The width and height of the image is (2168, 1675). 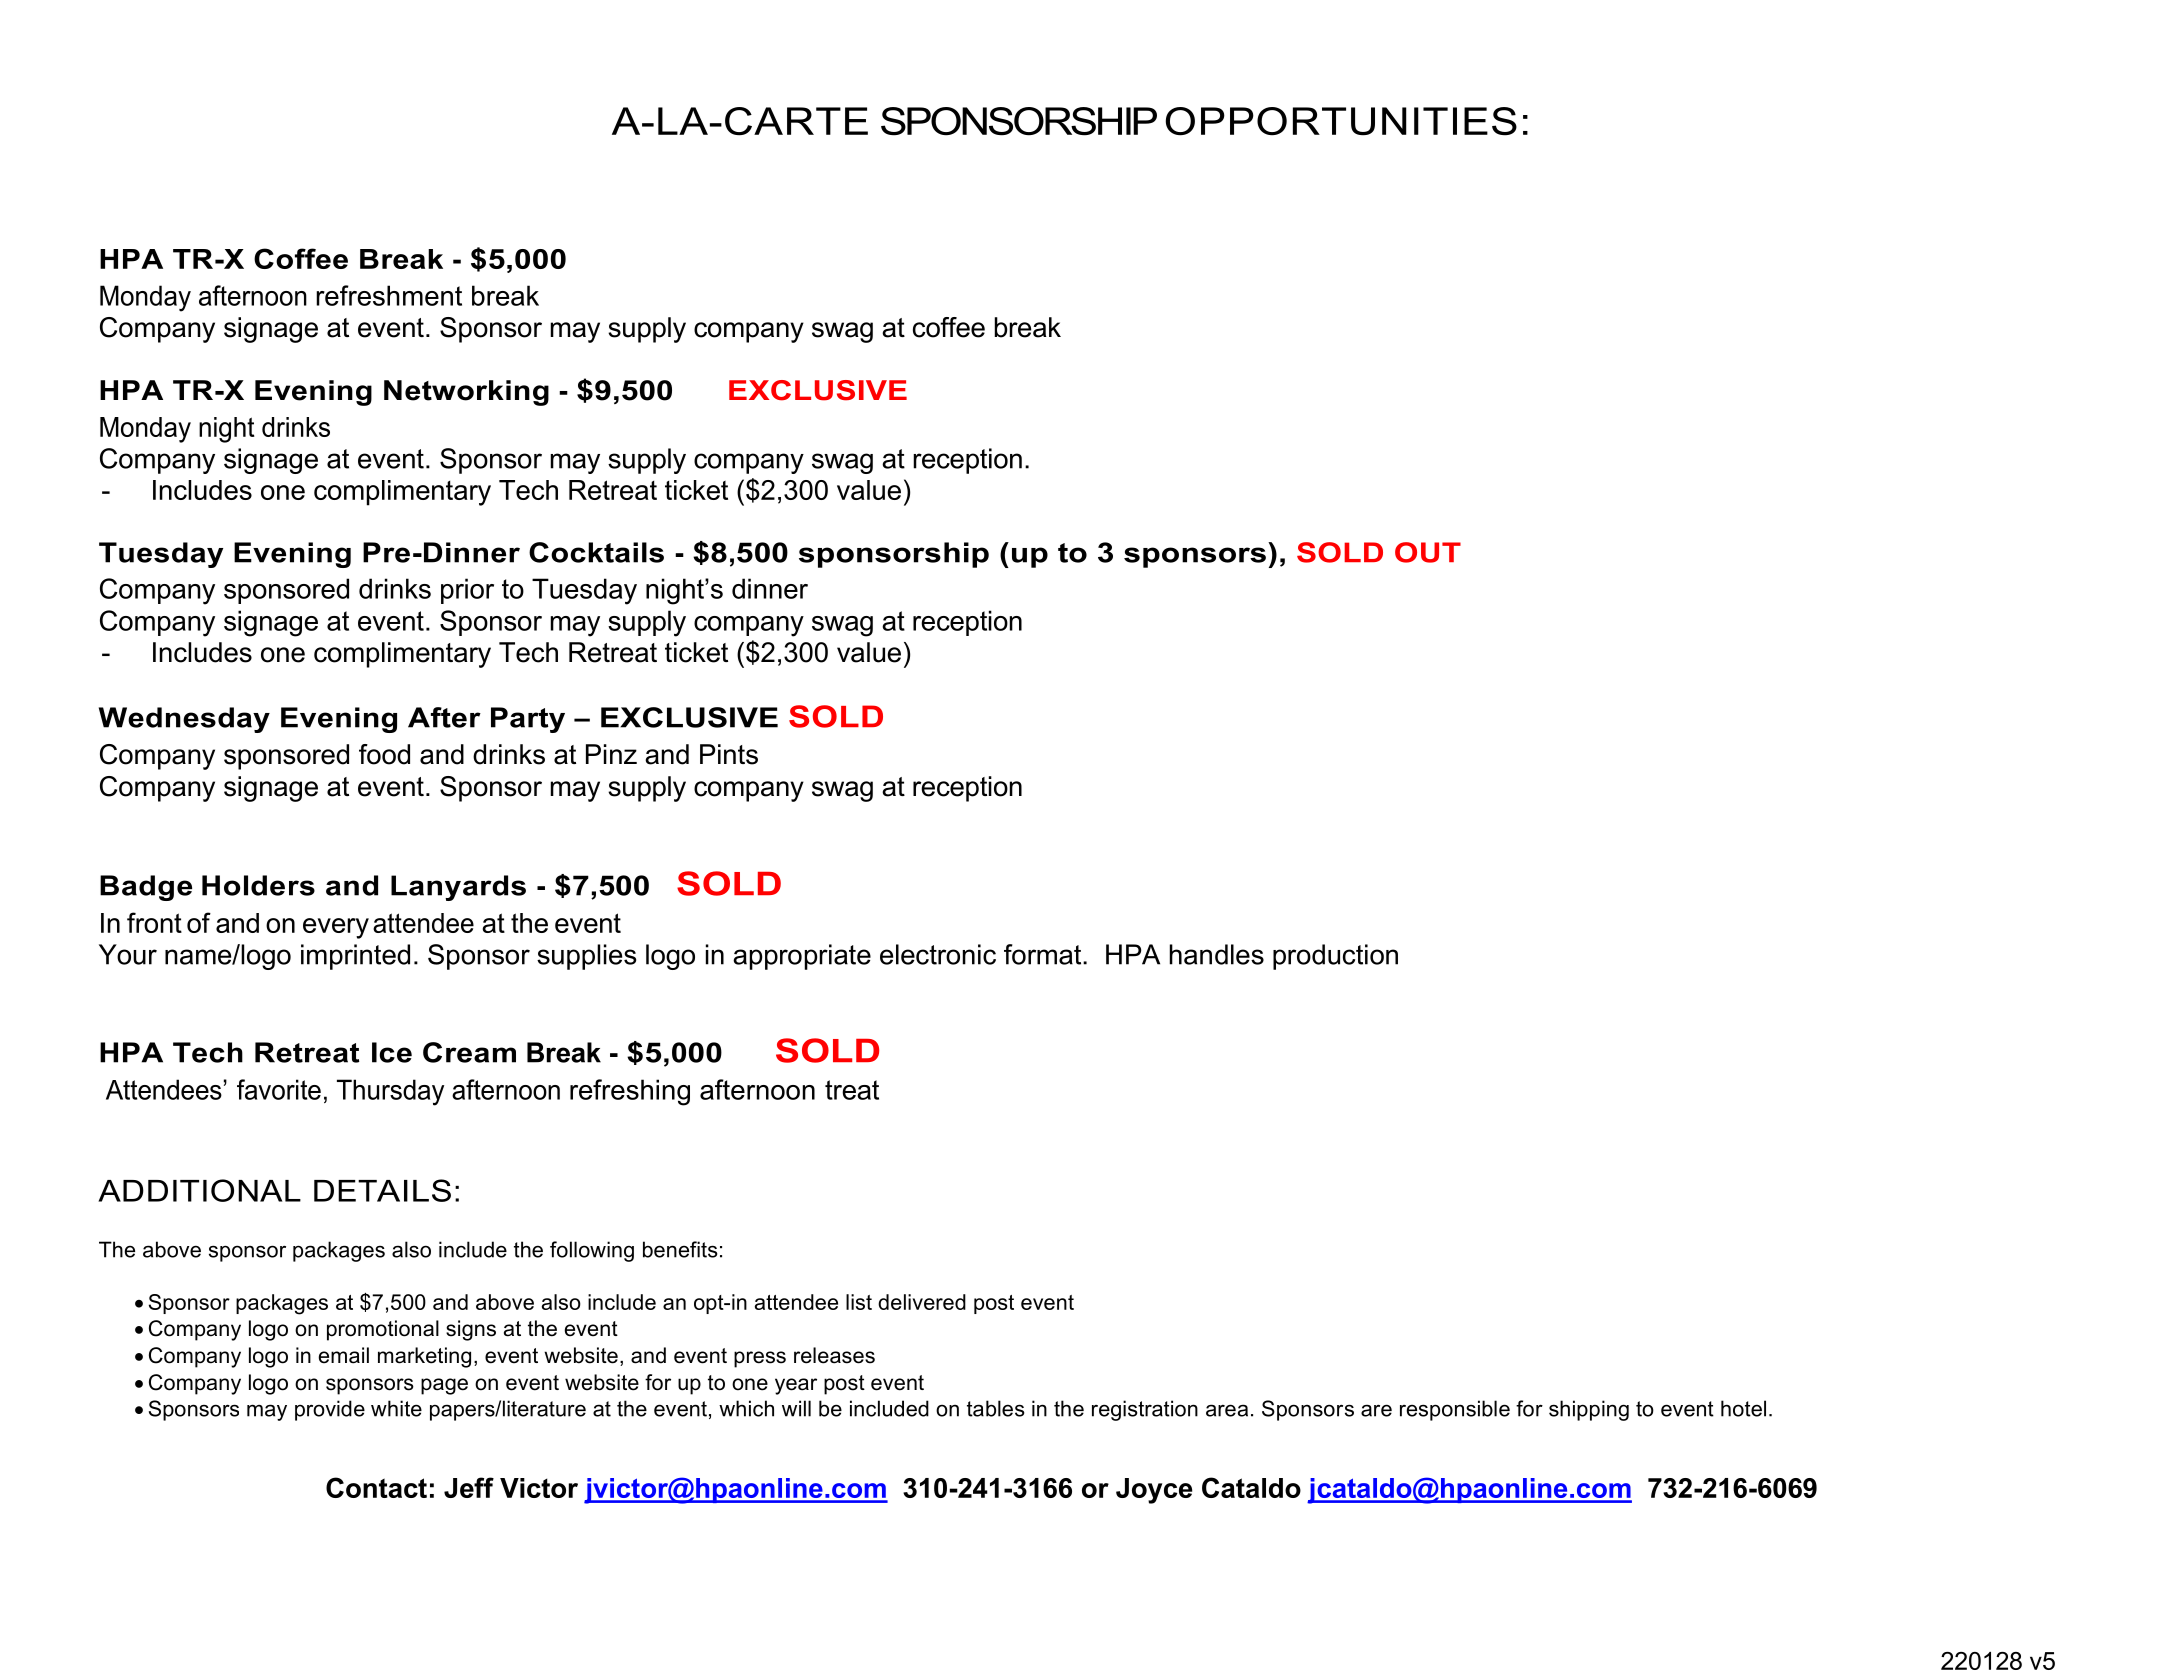 What do you see at coordinates (630, 1092) in the image?
I see `refreshing` at bounding box center [630, 1092].
